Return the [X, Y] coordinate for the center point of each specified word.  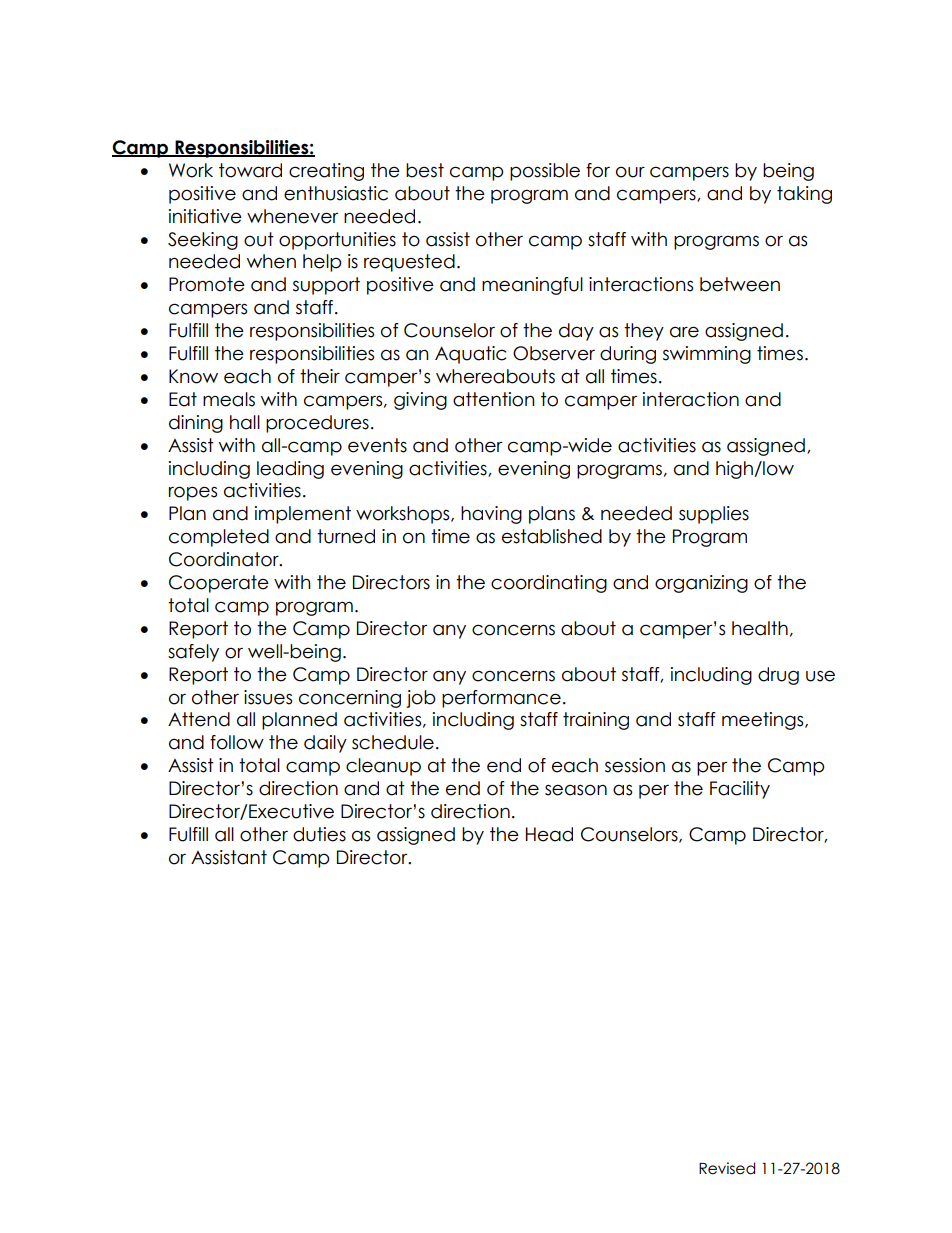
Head [549, 834]
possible [545, 172]
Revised [727, 1168]
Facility [740, 790]
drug [778, 676]
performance [501, 699]
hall [245, 422]
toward [250, 170]
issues [268, 697]
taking [804, 195]
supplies [714, 515]
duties [319, 834]
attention [494, 399]
